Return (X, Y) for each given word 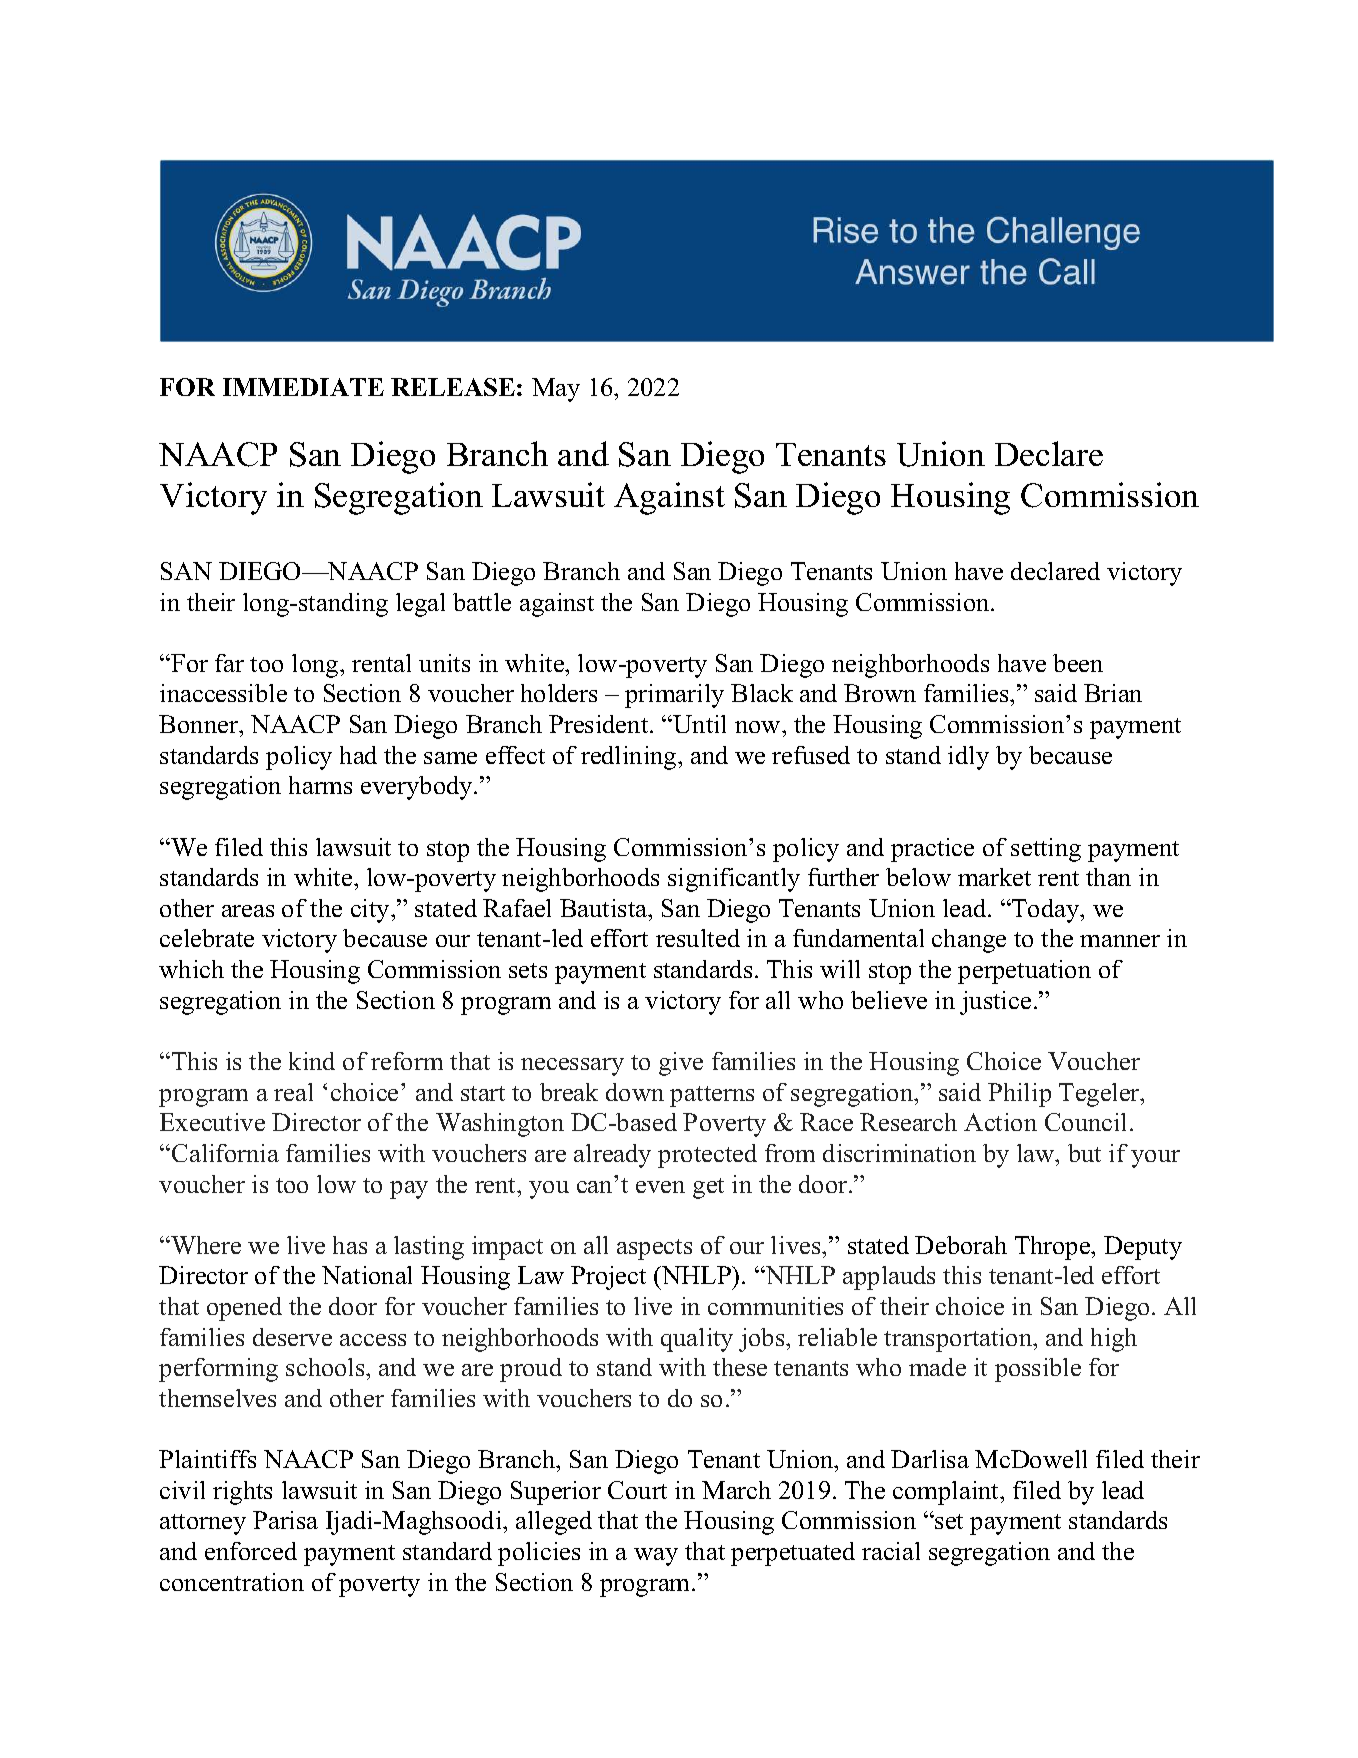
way (656, 1557)
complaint (947, 1493)
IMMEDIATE (303, 387)
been (1078, 663)
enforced (251, 1551)
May (556, 390)
